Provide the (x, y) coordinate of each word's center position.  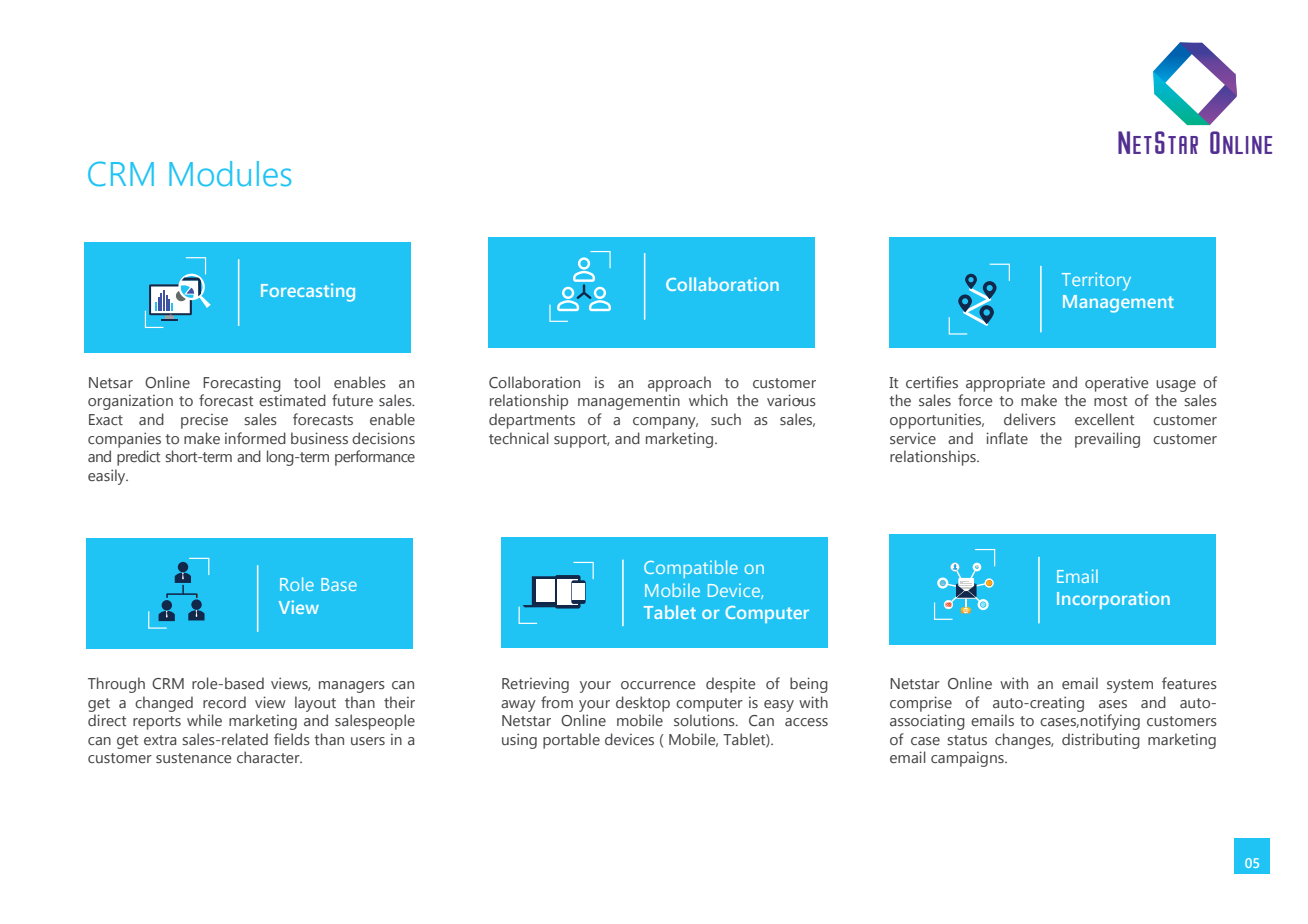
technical (519, 438)
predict (138, 458)
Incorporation (1113, 600)
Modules (230, 174)
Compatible (691, 569)
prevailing (1107, 440)
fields (292, 739)
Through (116, 685)
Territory (1096, 281)
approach (679, 384)
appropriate (1005, 384)
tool (307, 382)
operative (1116, 384)
